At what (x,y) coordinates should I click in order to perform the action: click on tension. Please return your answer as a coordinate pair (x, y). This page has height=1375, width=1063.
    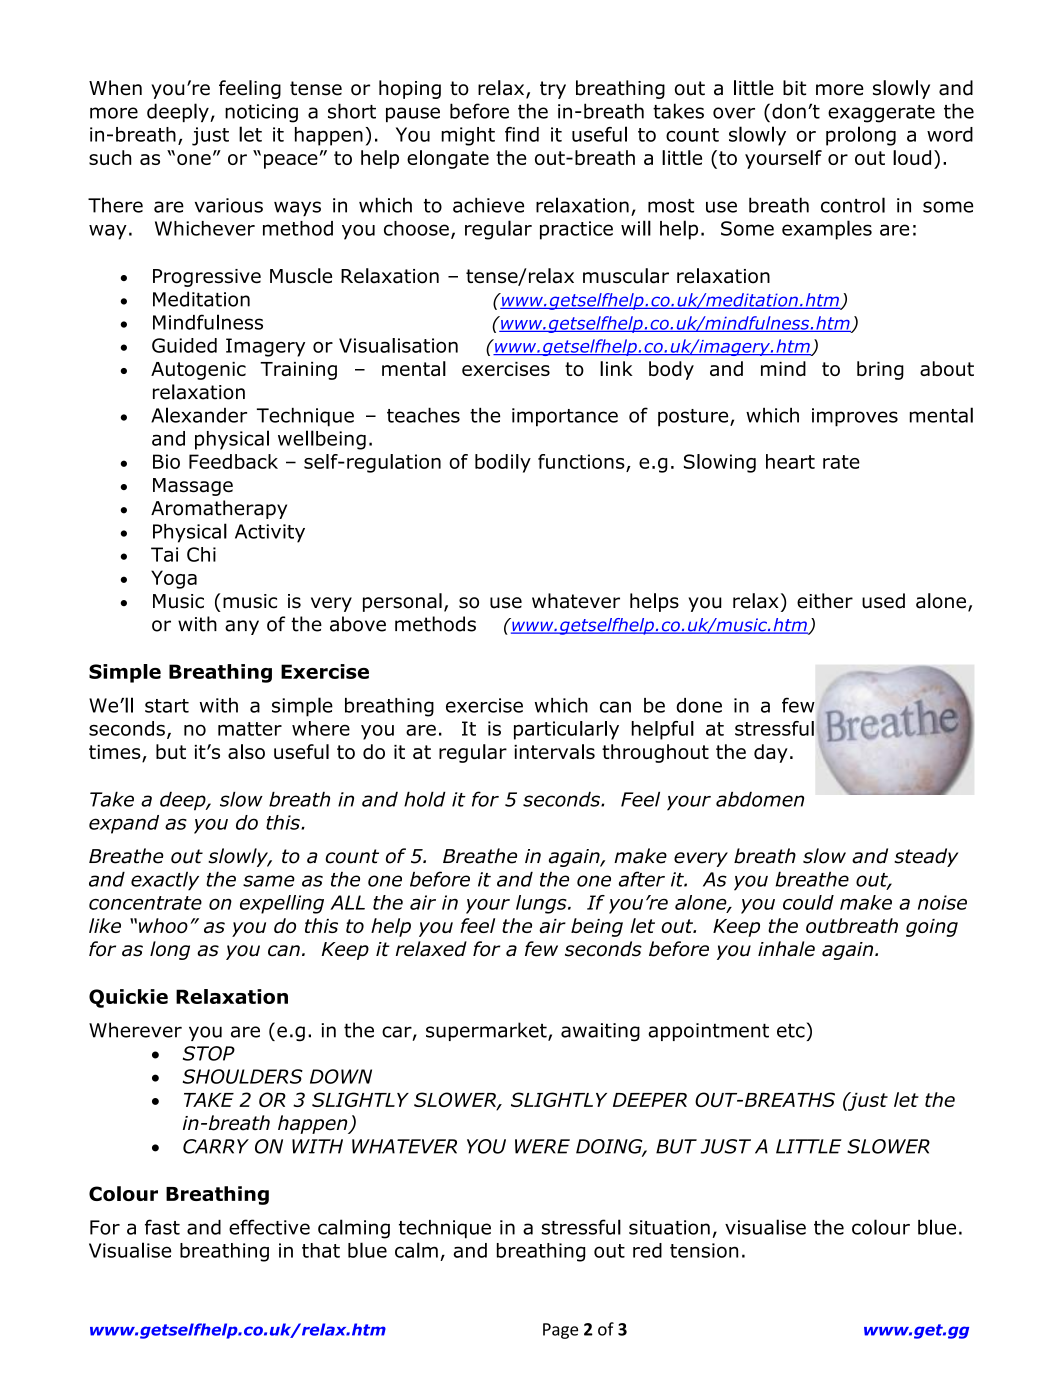
    Looking at the image, I should click on (704, 1250).
